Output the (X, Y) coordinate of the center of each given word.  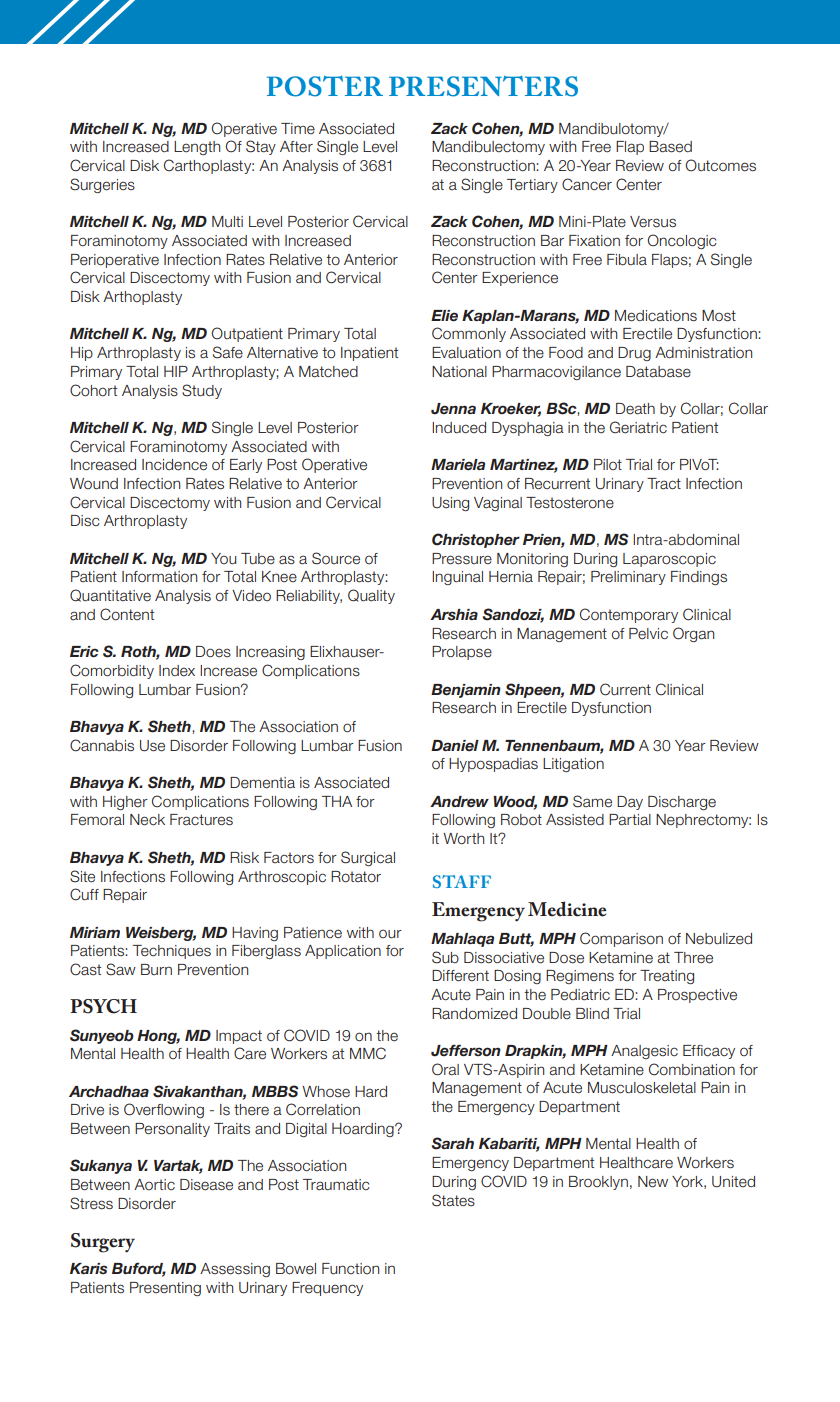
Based (670, 147)
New (653, 1182)
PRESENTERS (483, 86)
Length (197, 148)
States (453, 1200)
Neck (147, 820)
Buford (139, 1270)
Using (450, 504)
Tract (664, 484)
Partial (630, 820)
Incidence (174, 465)
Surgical (368, 858)
